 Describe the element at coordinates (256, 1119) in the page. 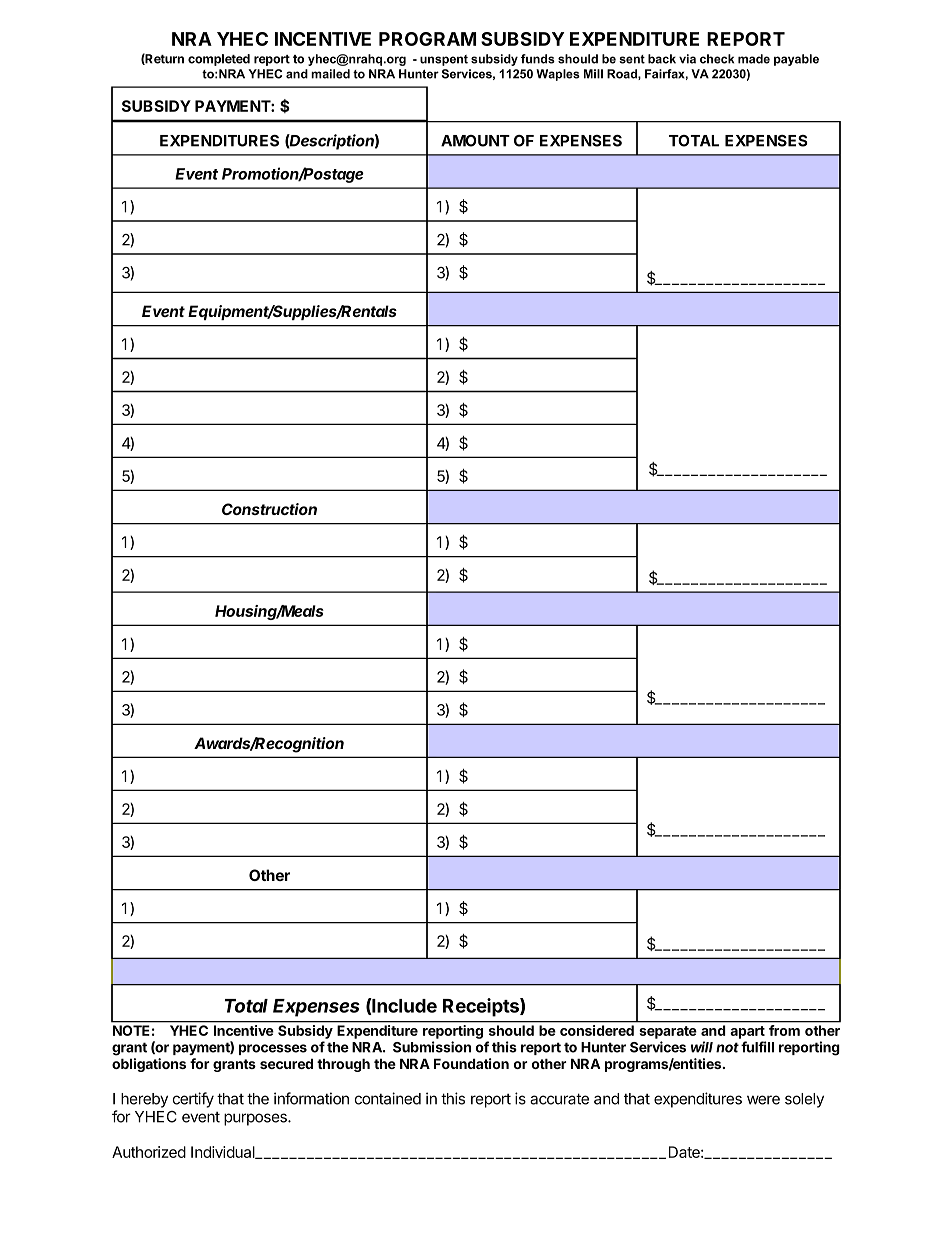

I see `purposes` at that location.
